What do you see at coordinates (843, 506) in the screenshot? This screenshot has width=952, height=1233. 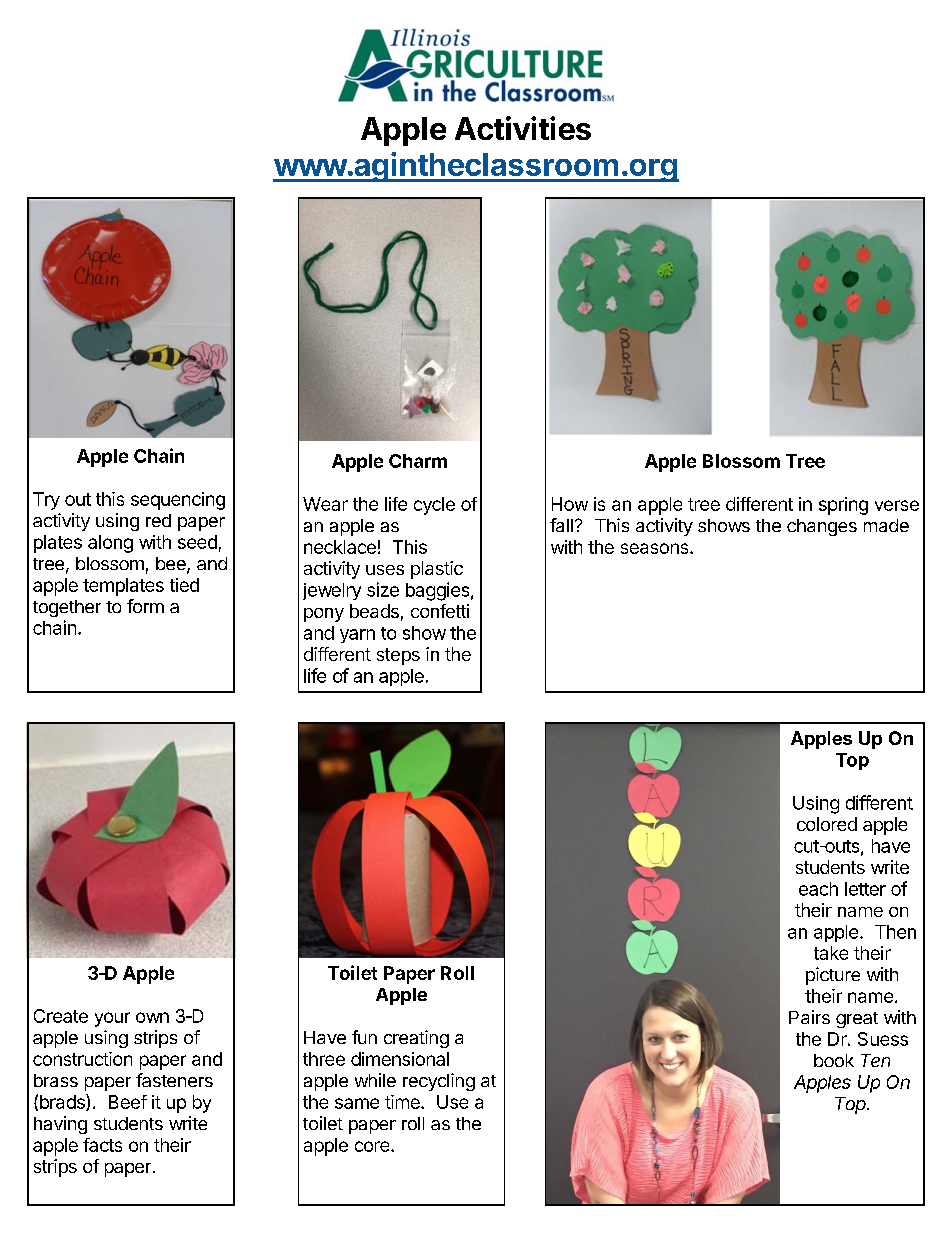 I see `spring` at bounding box center [843, 506].
